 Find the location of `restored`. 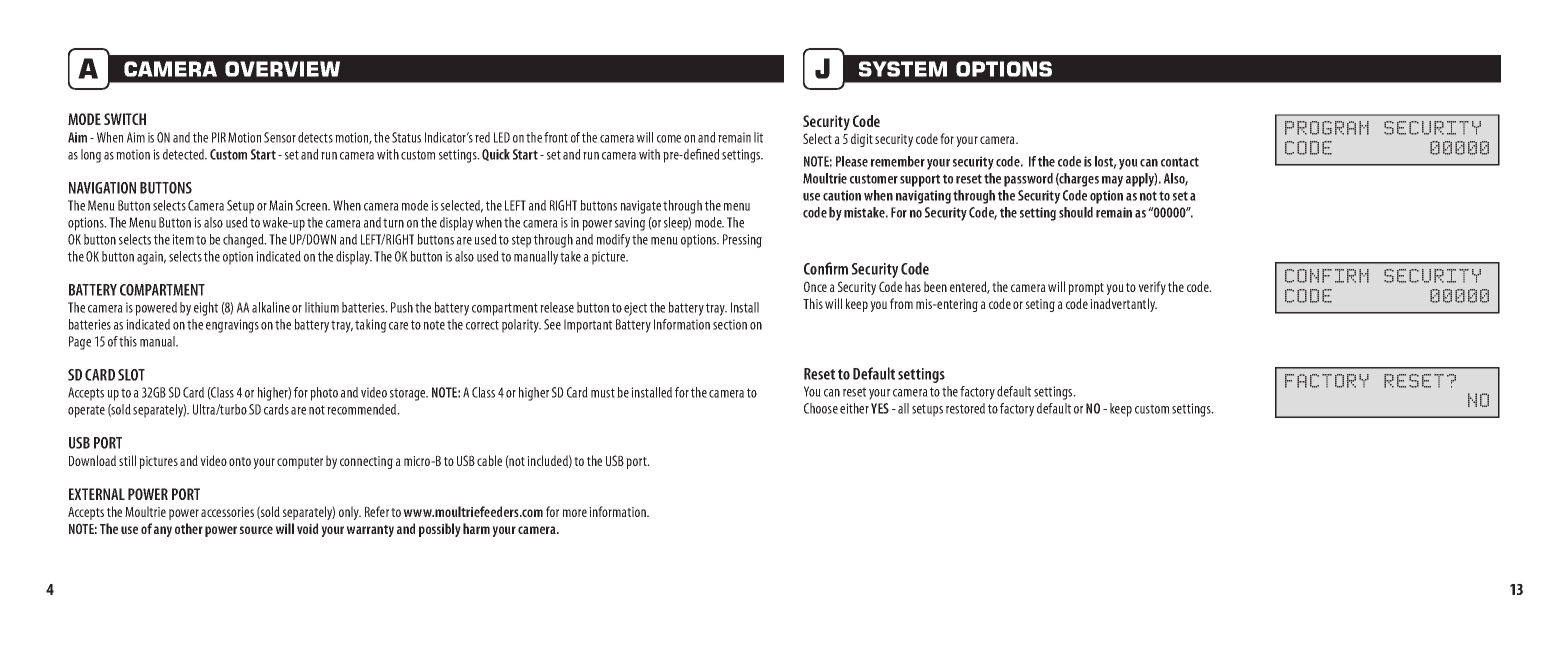

restored is located at coordinates (965, 408).
